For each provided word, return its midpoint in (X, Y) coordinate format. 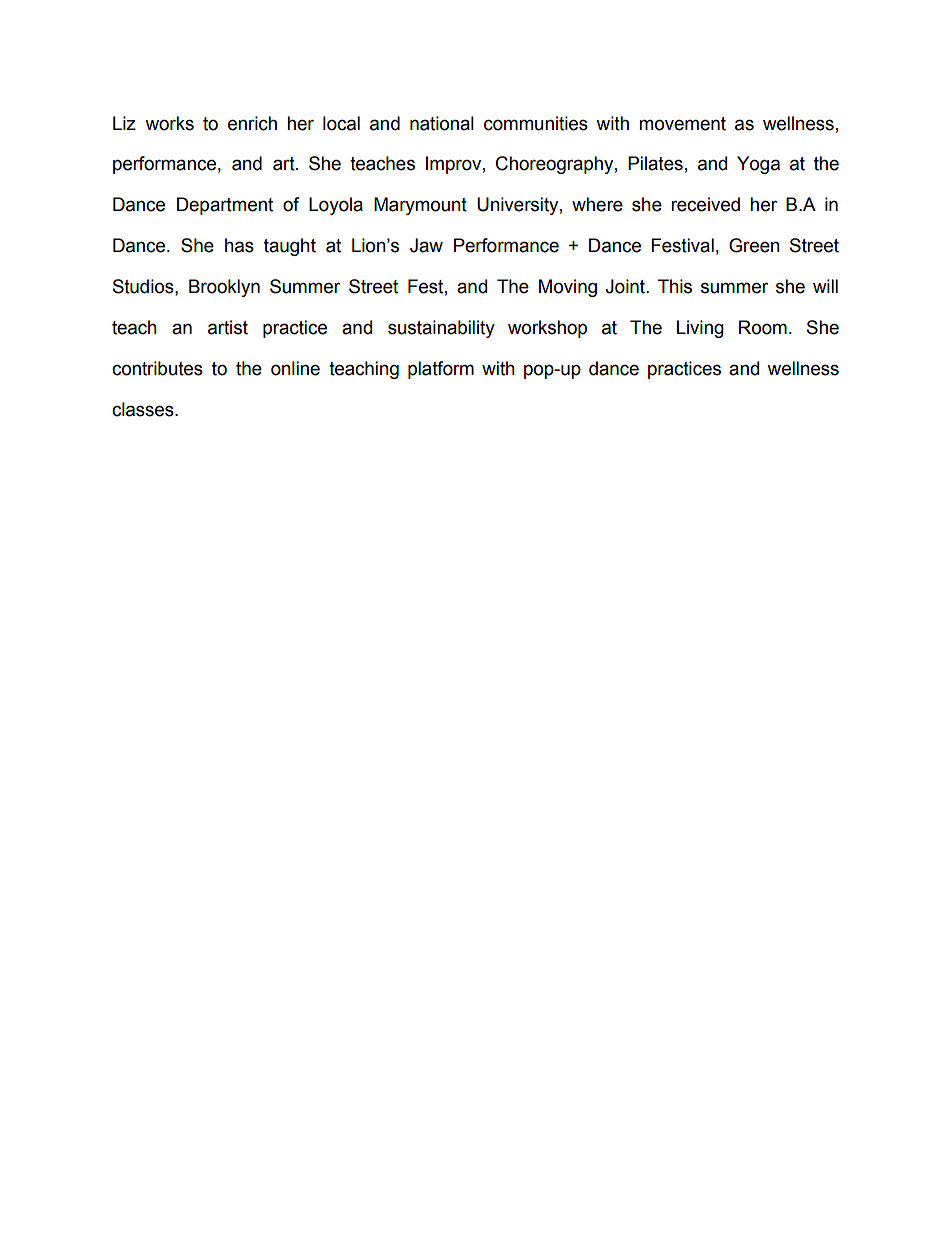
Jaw (426, 245)
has (239, 245)
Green (754, 245)
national (442, 123)
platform (441, 370)
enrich (252, 123)
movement (682, 124)
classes (144, 409)
